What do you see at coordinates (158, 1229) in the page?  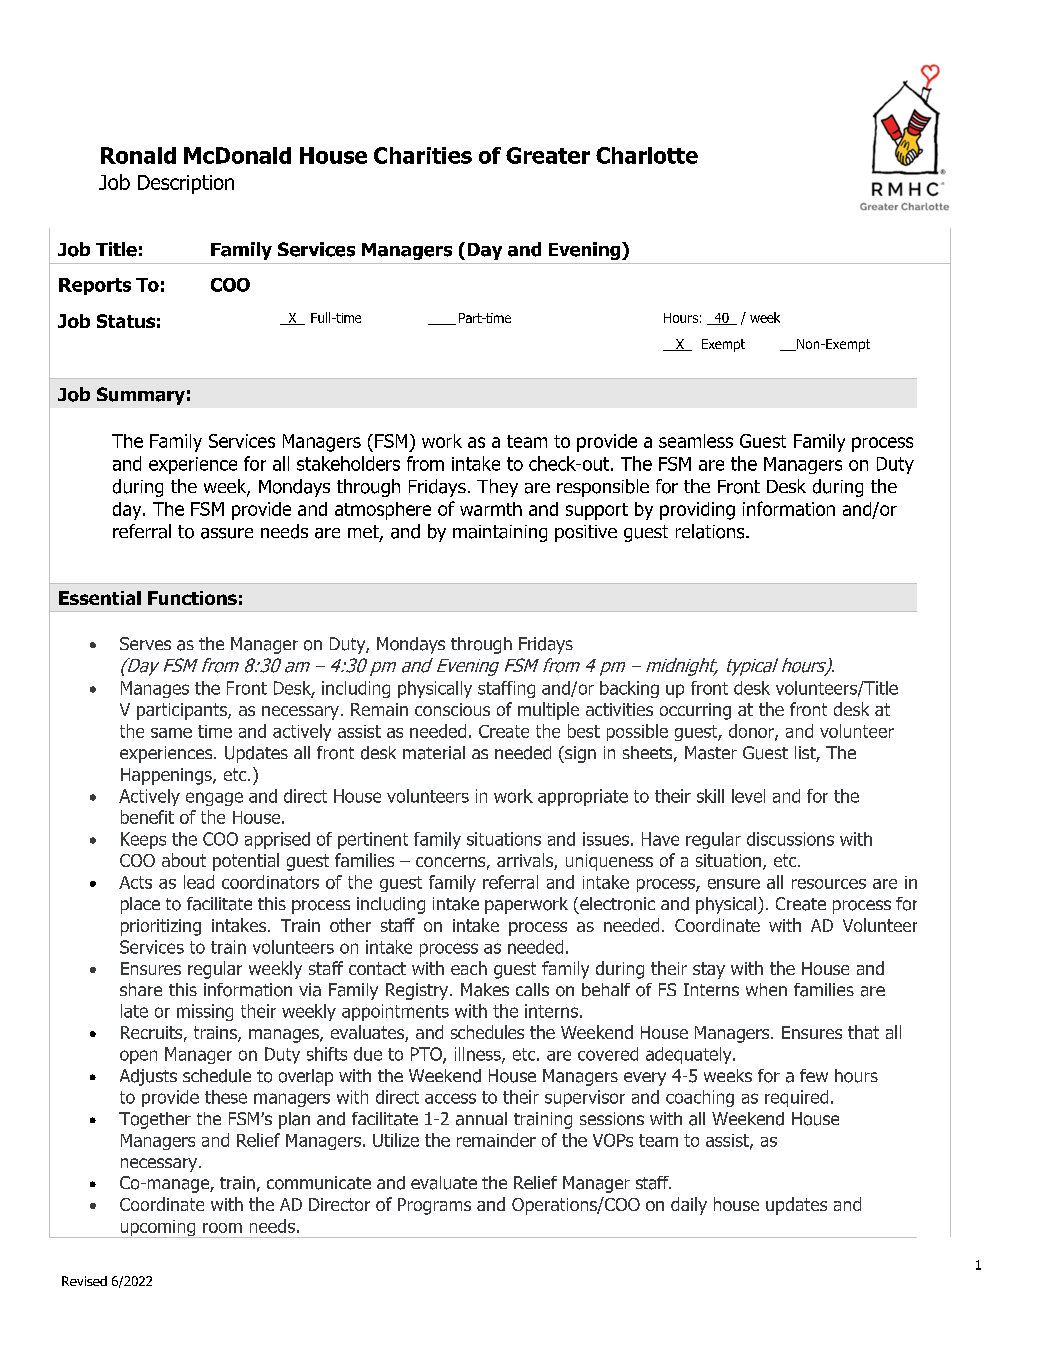 I see `upcoming` at bounding box center [158, 1229].
